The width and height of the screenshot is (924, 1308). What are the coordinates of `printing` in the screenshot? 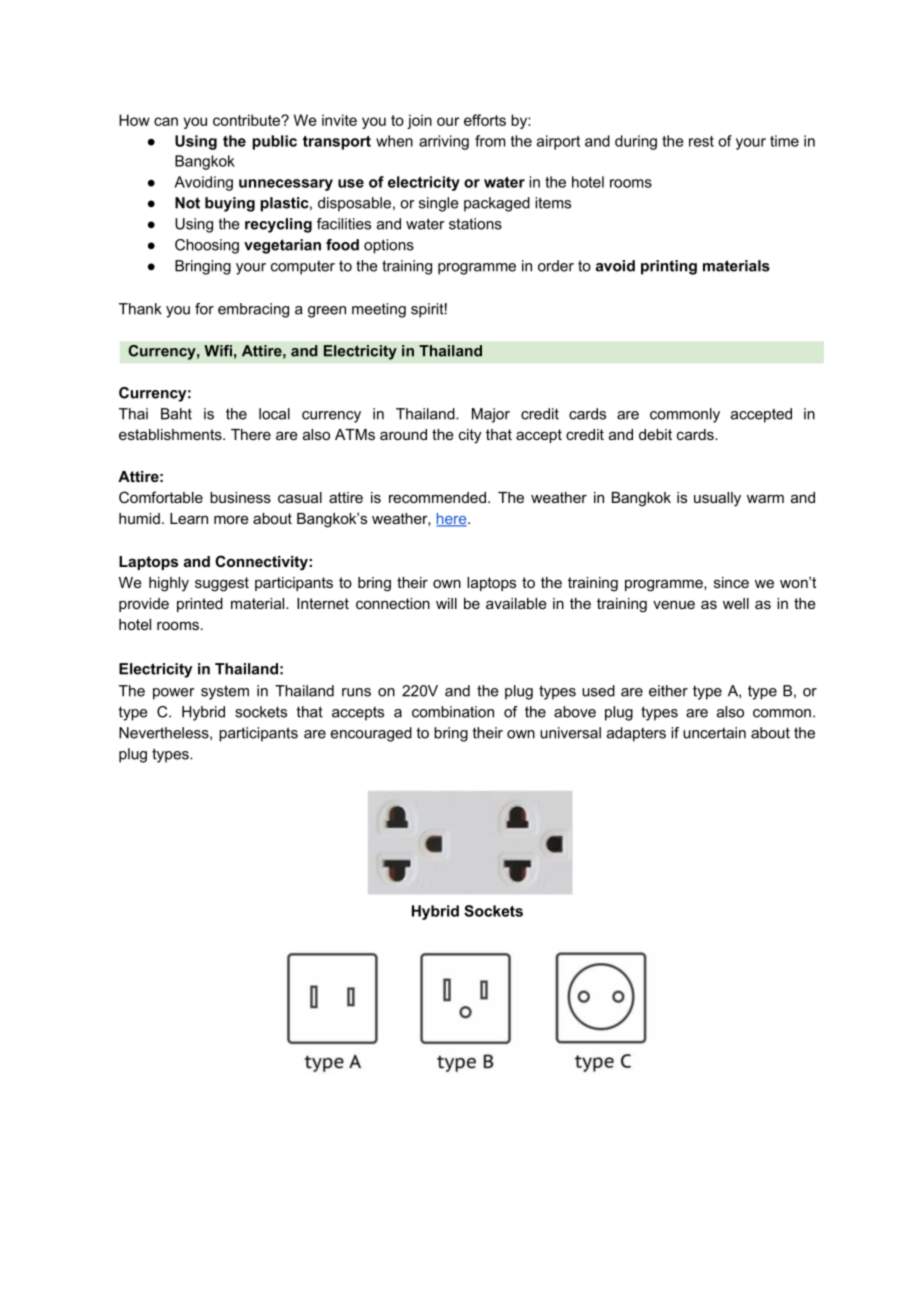 It's located at (669, 267).
